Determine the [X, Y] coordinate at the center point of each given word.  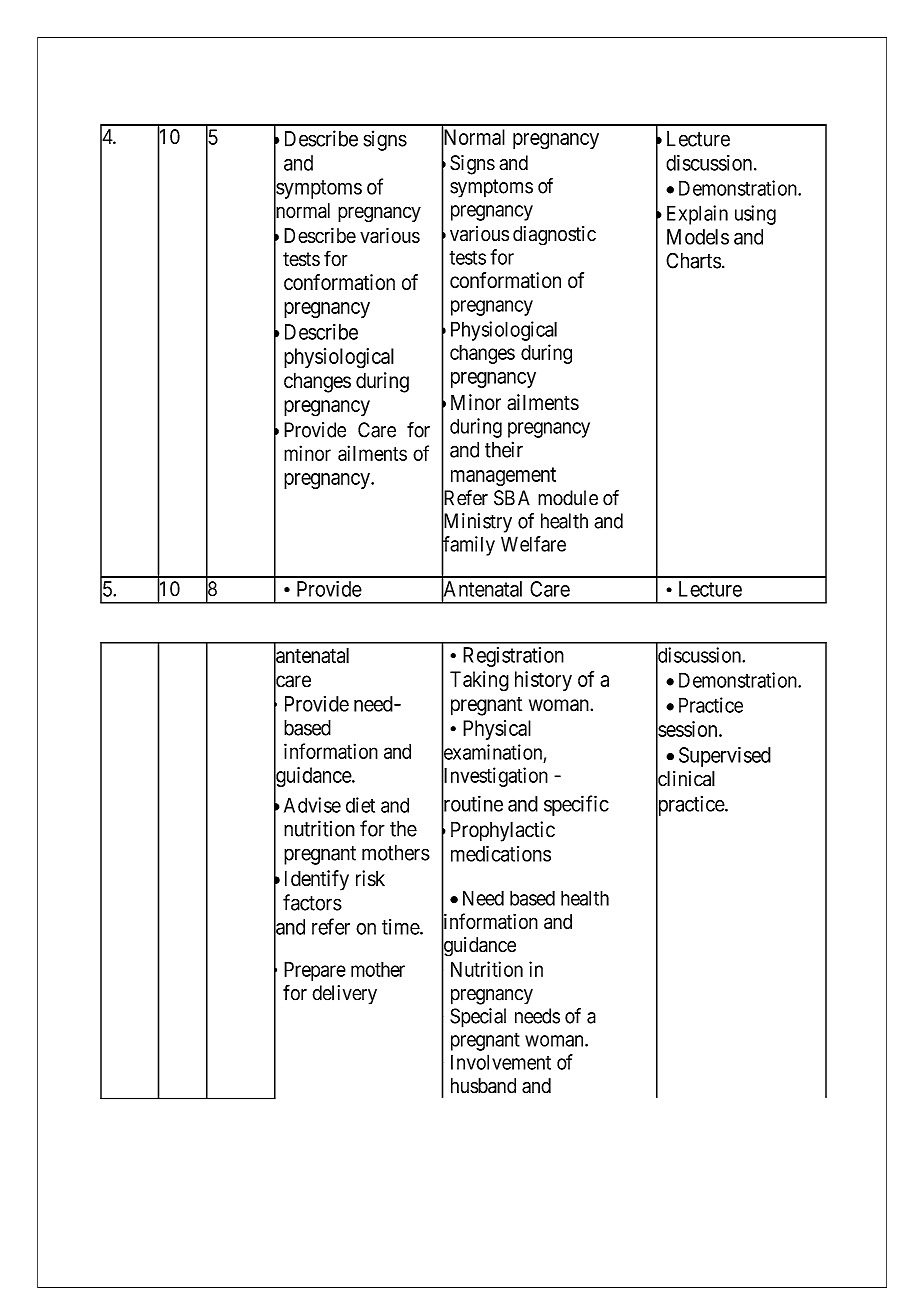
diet [360, 805]
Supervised [725, 757]
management [503, 476]
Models [698, 237]
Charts [693, 260]
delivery [344, 995]
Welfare [533, 544]
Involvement [501, 1062]
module [568, 498]
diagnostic [554, 236]
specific [576, 805]
